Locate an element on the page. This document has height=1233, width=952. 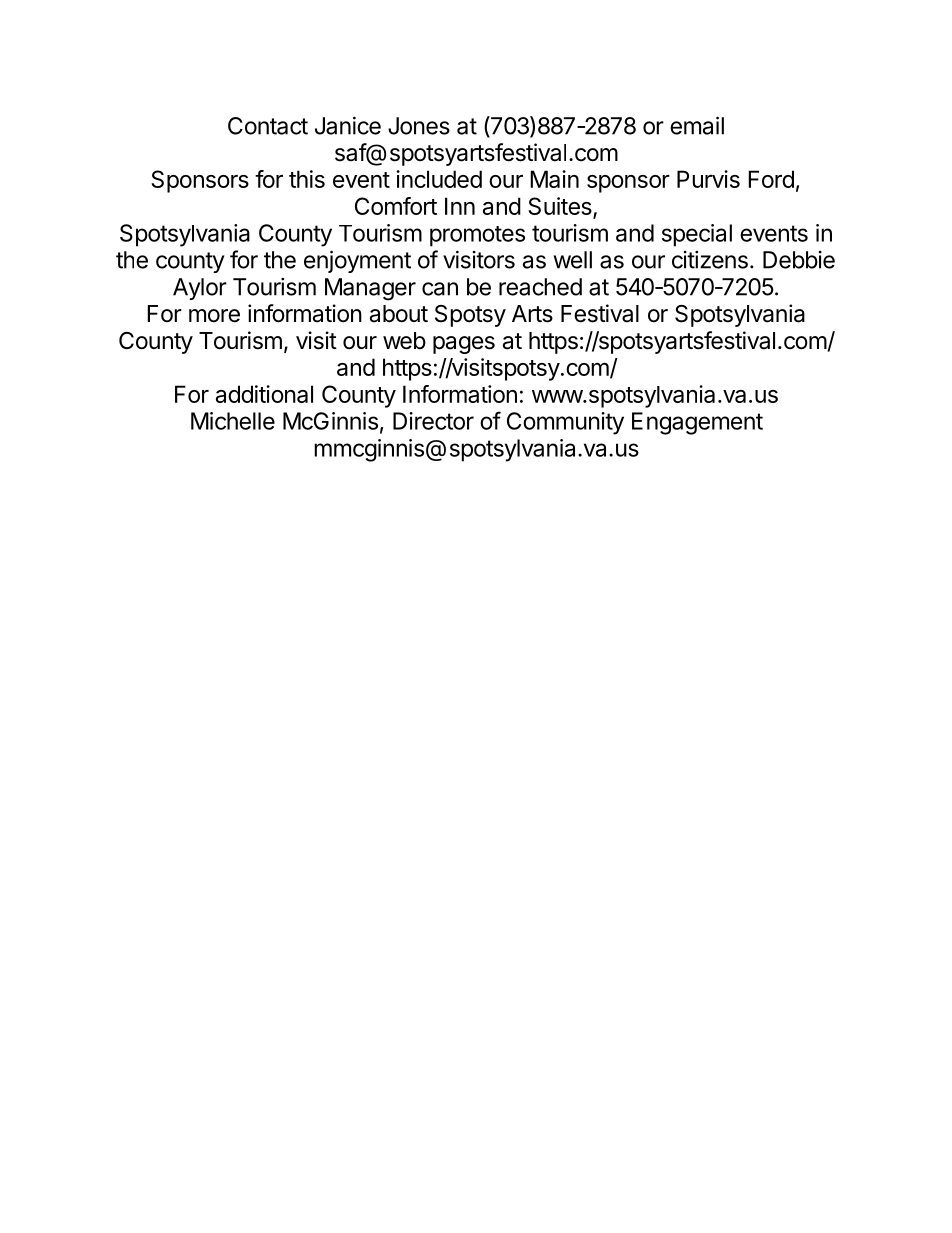
pages is located at coordinates (464, 345).
